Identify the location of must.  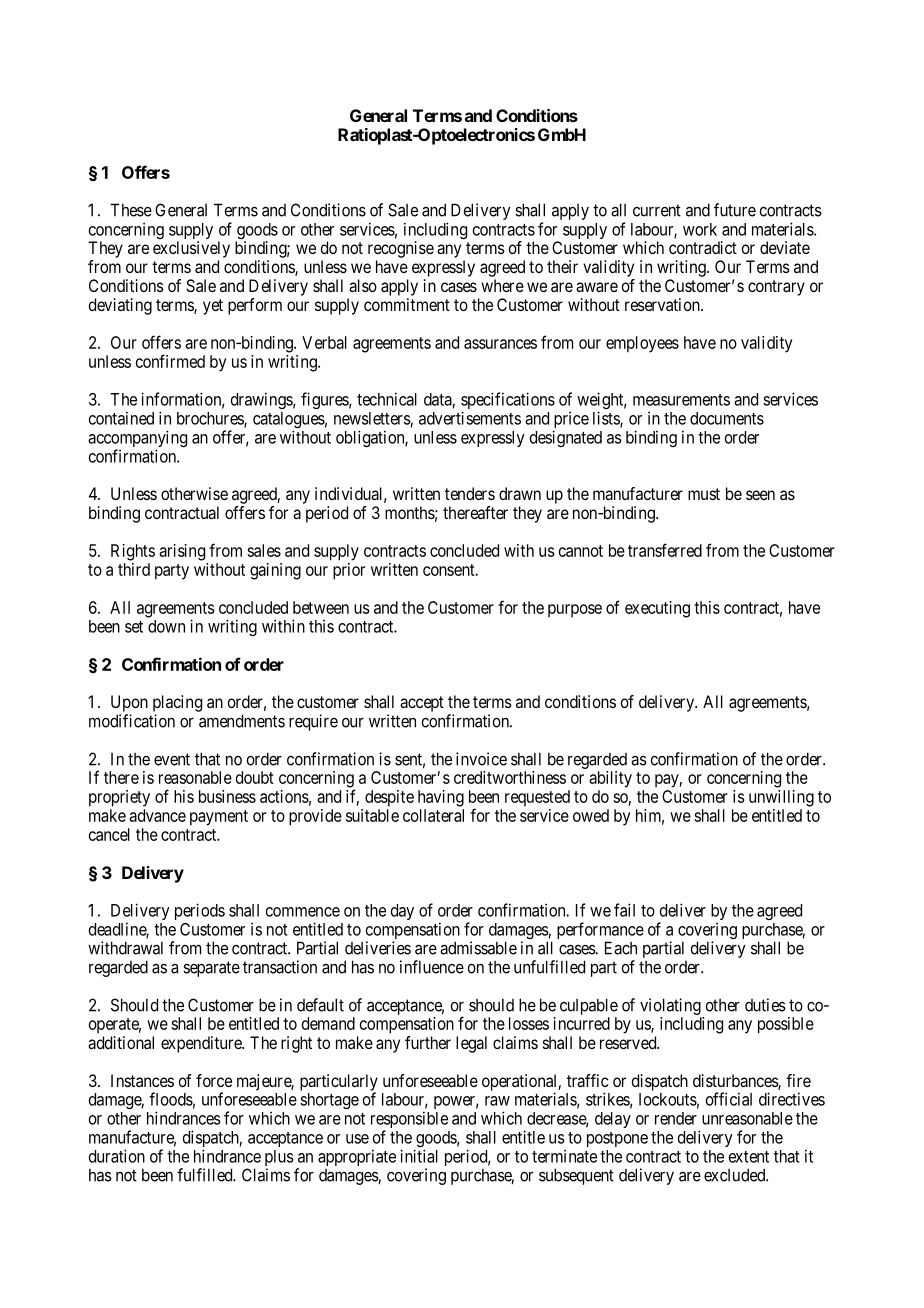
(704, 494).
